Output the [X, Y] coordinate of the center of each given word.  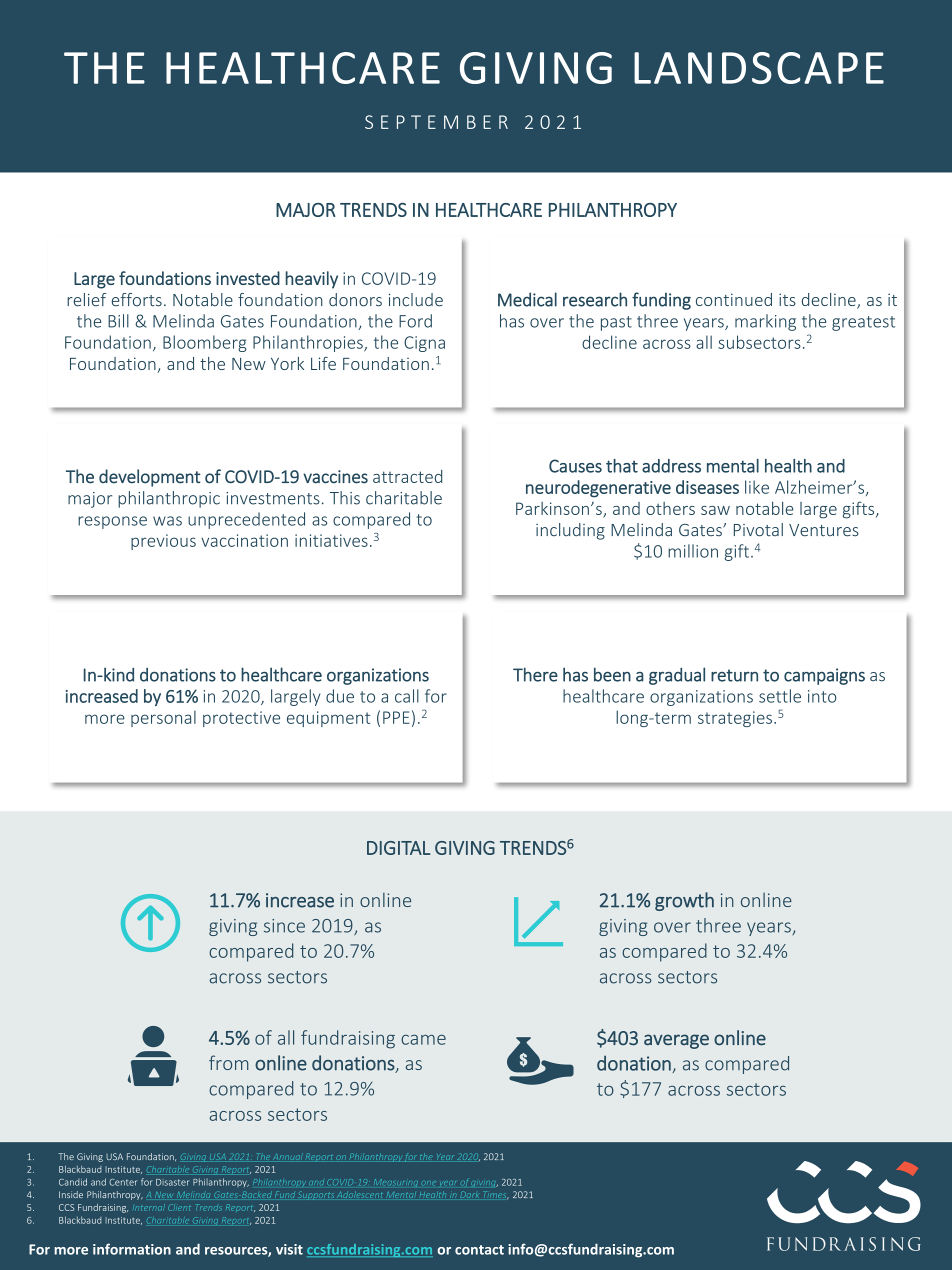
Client [179, 1207]
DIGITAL [398, 848]
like [757, 487]
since [284, 926]
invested [248, 278]
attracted [407, 476]
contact [479, 1250]
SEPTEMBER [436, 122]
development [150, 478]
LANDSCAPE [759, 68]
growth [684, 901]
